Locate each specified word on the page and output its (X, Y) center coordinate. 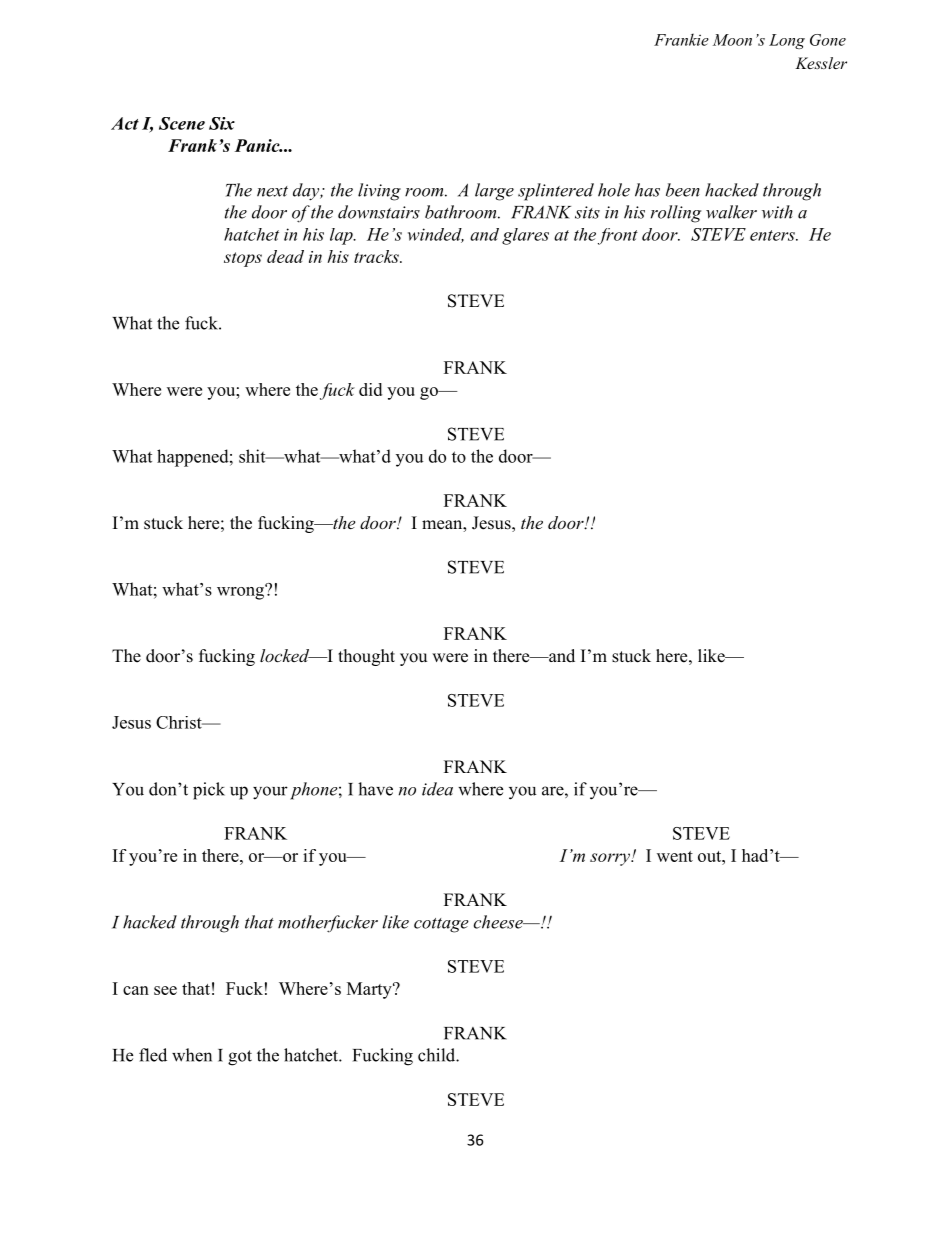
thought (366, 657)
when (192, 1055)
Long (787, 41)
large (494, 192)
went (675, 856)
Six (222, 123)
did (370, 389)
